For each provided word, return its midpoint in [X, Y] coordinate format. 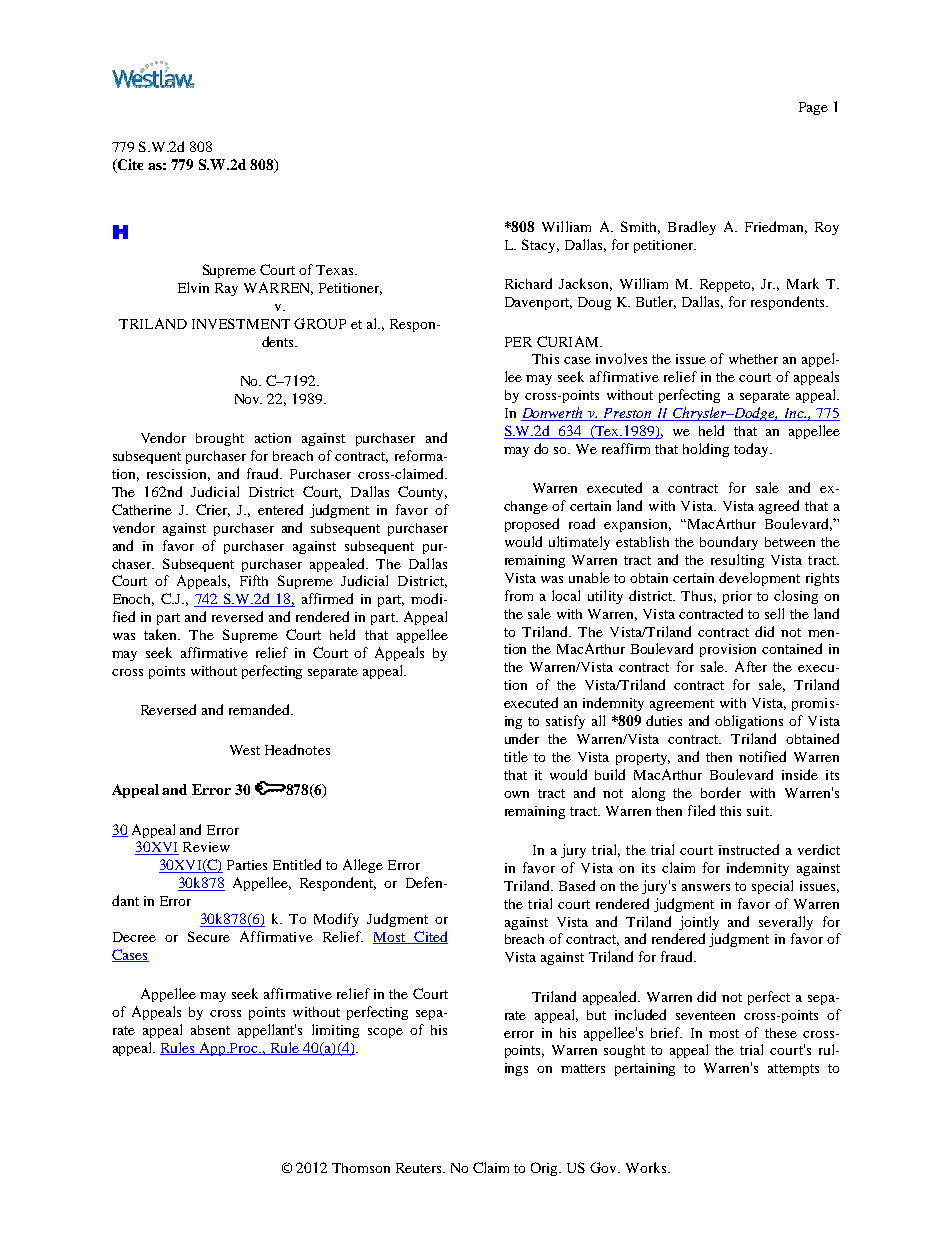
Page [813, 108]
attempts [793, 1070]
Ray [226, 289]
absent [210, 1030]
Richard [528, 283]
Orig [546, 1169]
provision [728, 650]
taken [162, 634]
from [519, 595]
